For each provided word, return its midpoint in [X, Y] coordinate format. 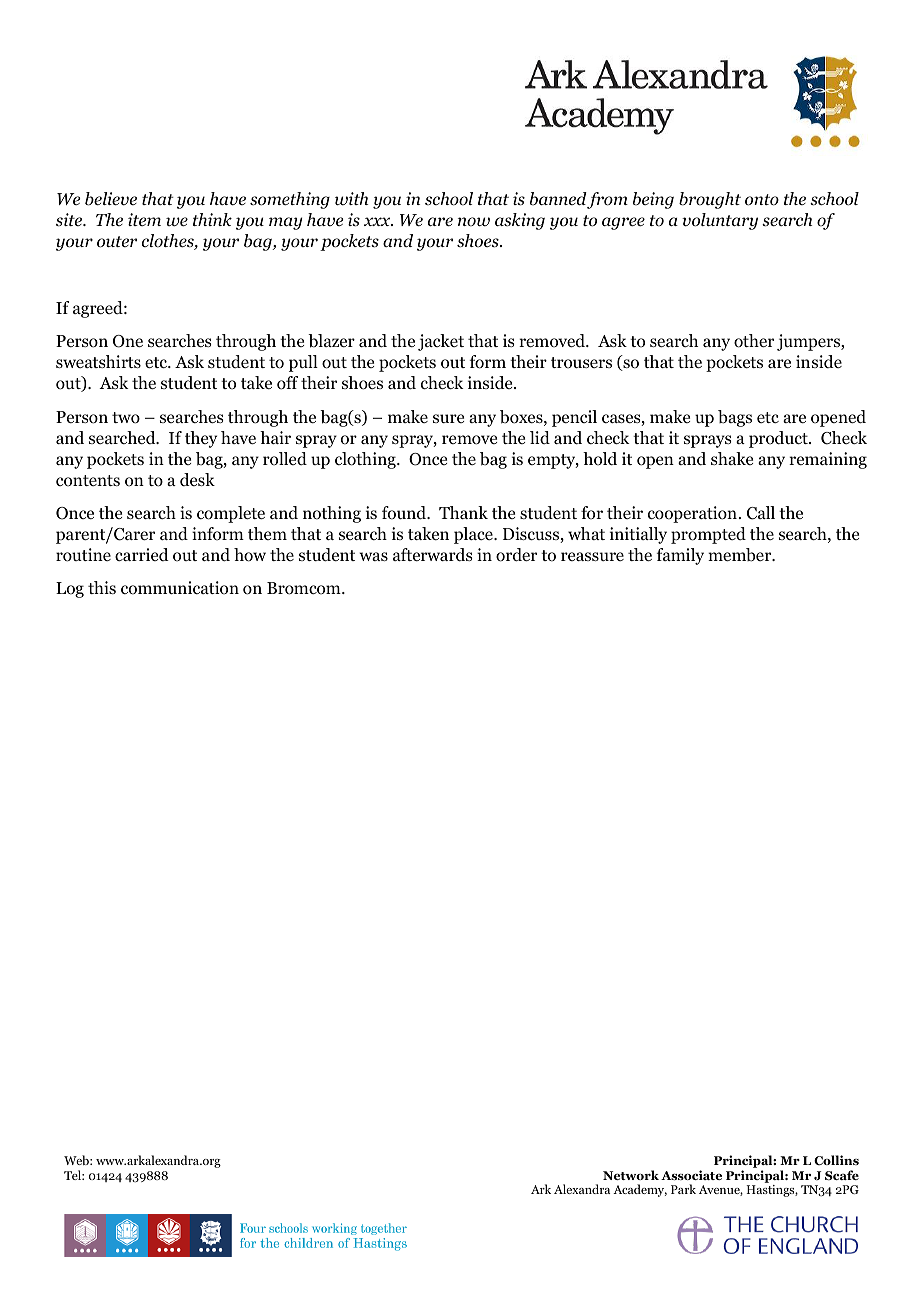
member [741, 555]
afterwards [433, 555]
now [474, 222]
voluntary [720, 221]
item [144, 219]
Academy [640, 1190]
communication [180, 588]
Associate [691, 1175]
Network [631, 1175]
